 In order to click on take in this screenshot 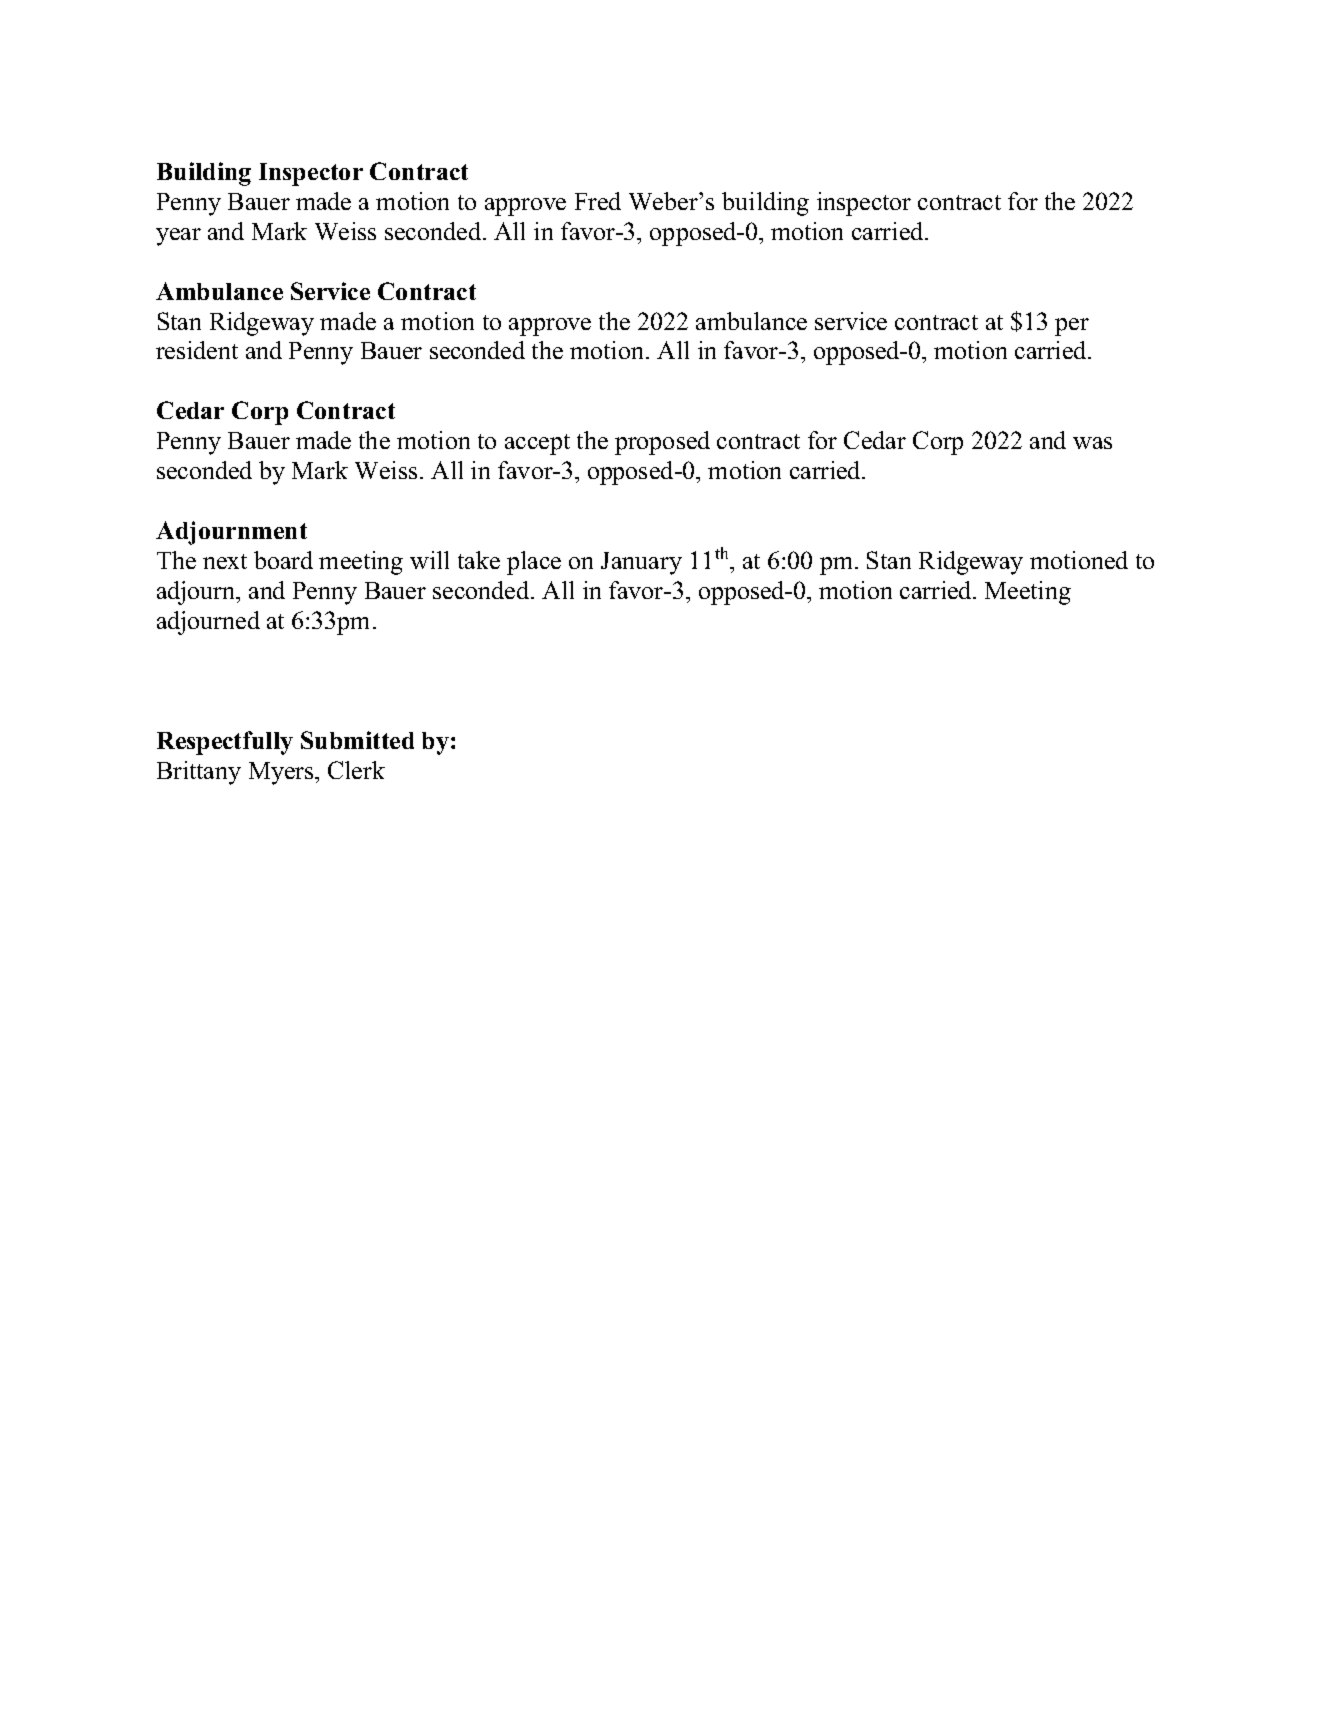, I will do `click(479, 560)`.
